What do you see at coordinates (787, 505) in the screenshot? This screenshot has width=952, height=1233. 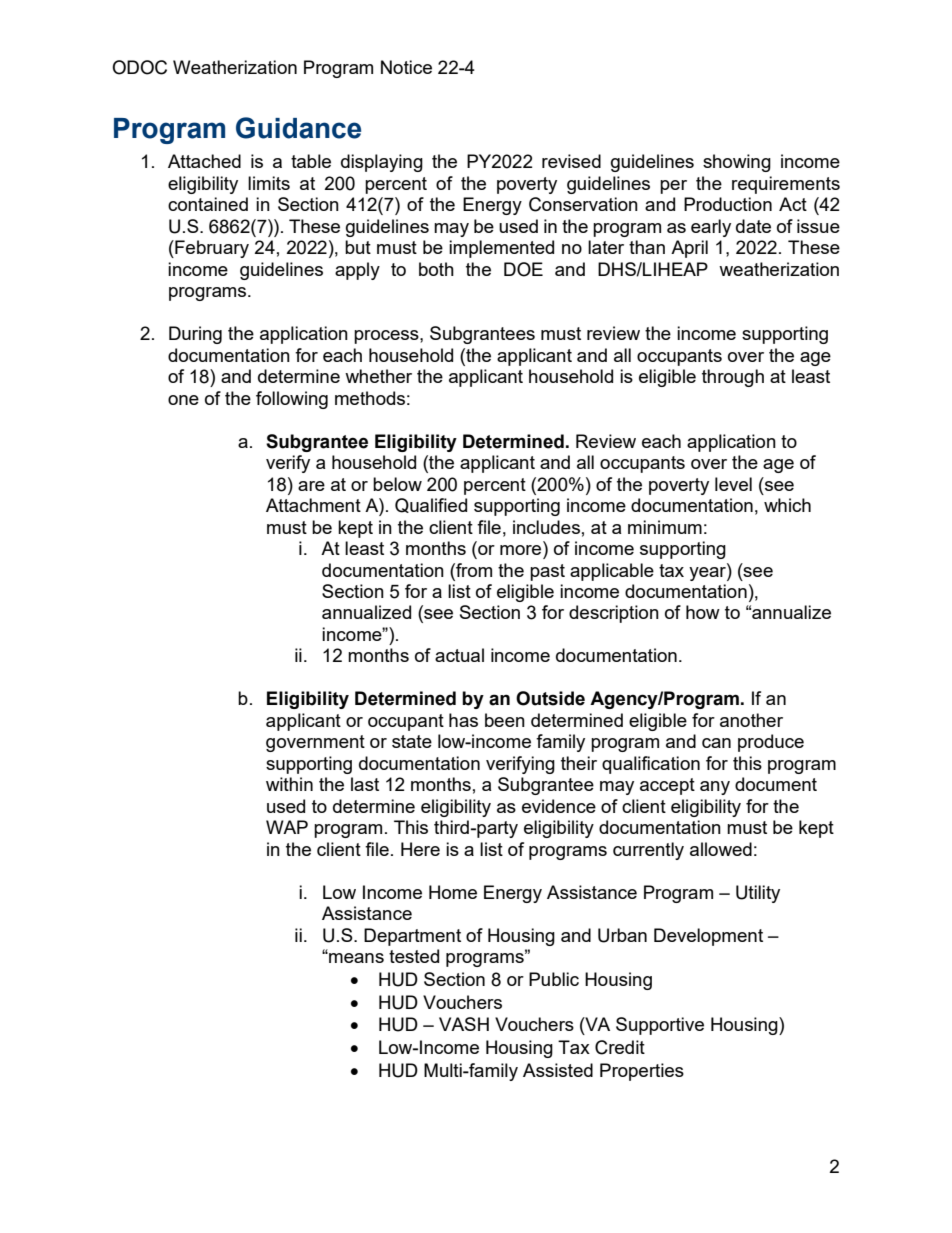 I see `which` at bounding box center [787, 505].
